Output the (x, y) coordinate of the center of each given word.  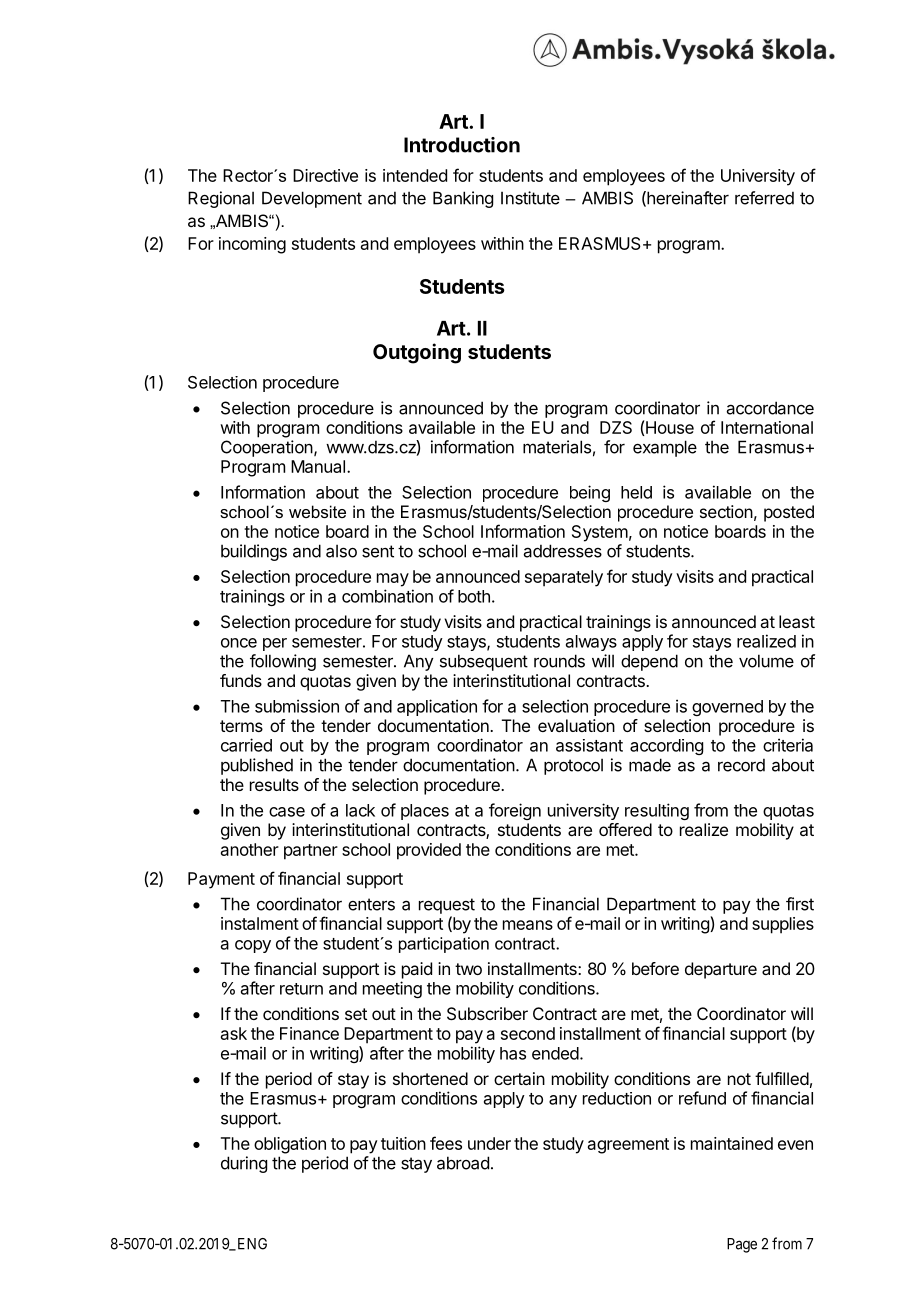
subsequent (484, 662)
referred (764, 198)
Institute (530, 198)
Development (312, 199)
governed (727, 708)
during (244, 1164)
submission (297, 706)
